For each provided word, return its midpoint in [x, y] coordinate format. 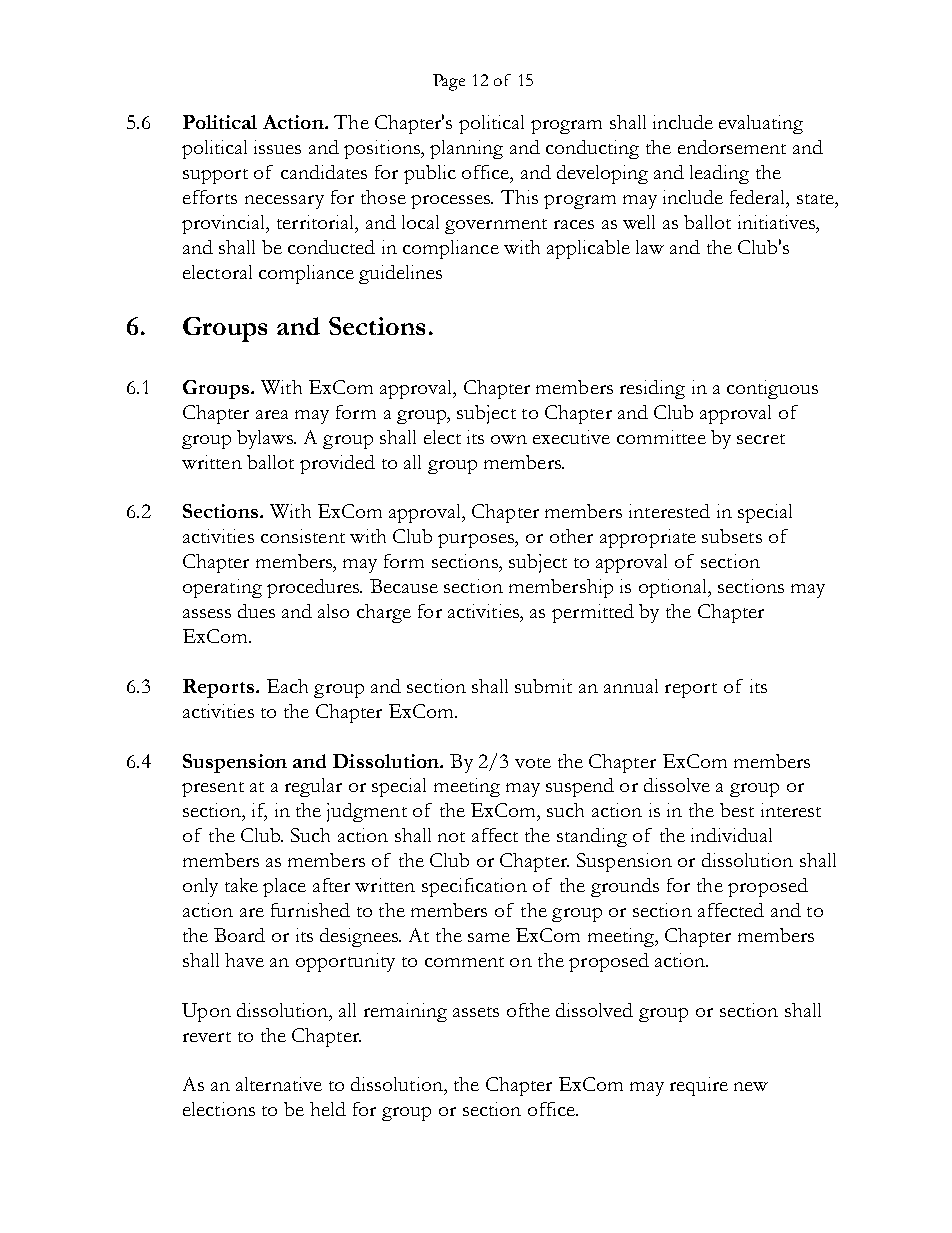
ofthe [528, 1010]
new [751, 1086]
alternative [279, 1084]
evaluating [761, 124]
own [509, 439]
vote [533, 763]
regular [313, 787]
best [737, 810]
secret [761, 439]
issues [277, 147]
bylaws [266, 439]
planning [466, 149]
